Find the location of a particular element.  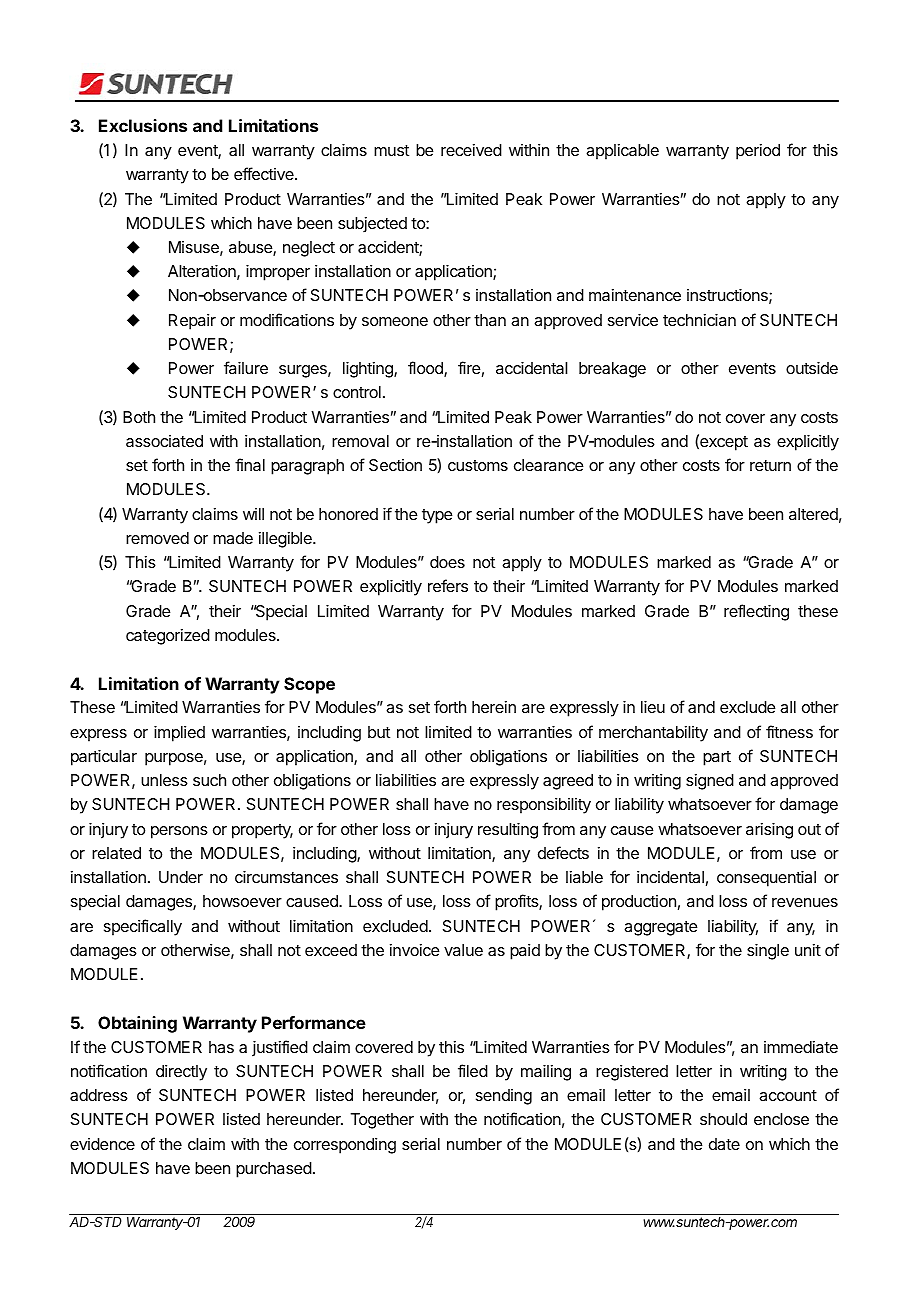

sending is located at coordinates (504, 1097).
